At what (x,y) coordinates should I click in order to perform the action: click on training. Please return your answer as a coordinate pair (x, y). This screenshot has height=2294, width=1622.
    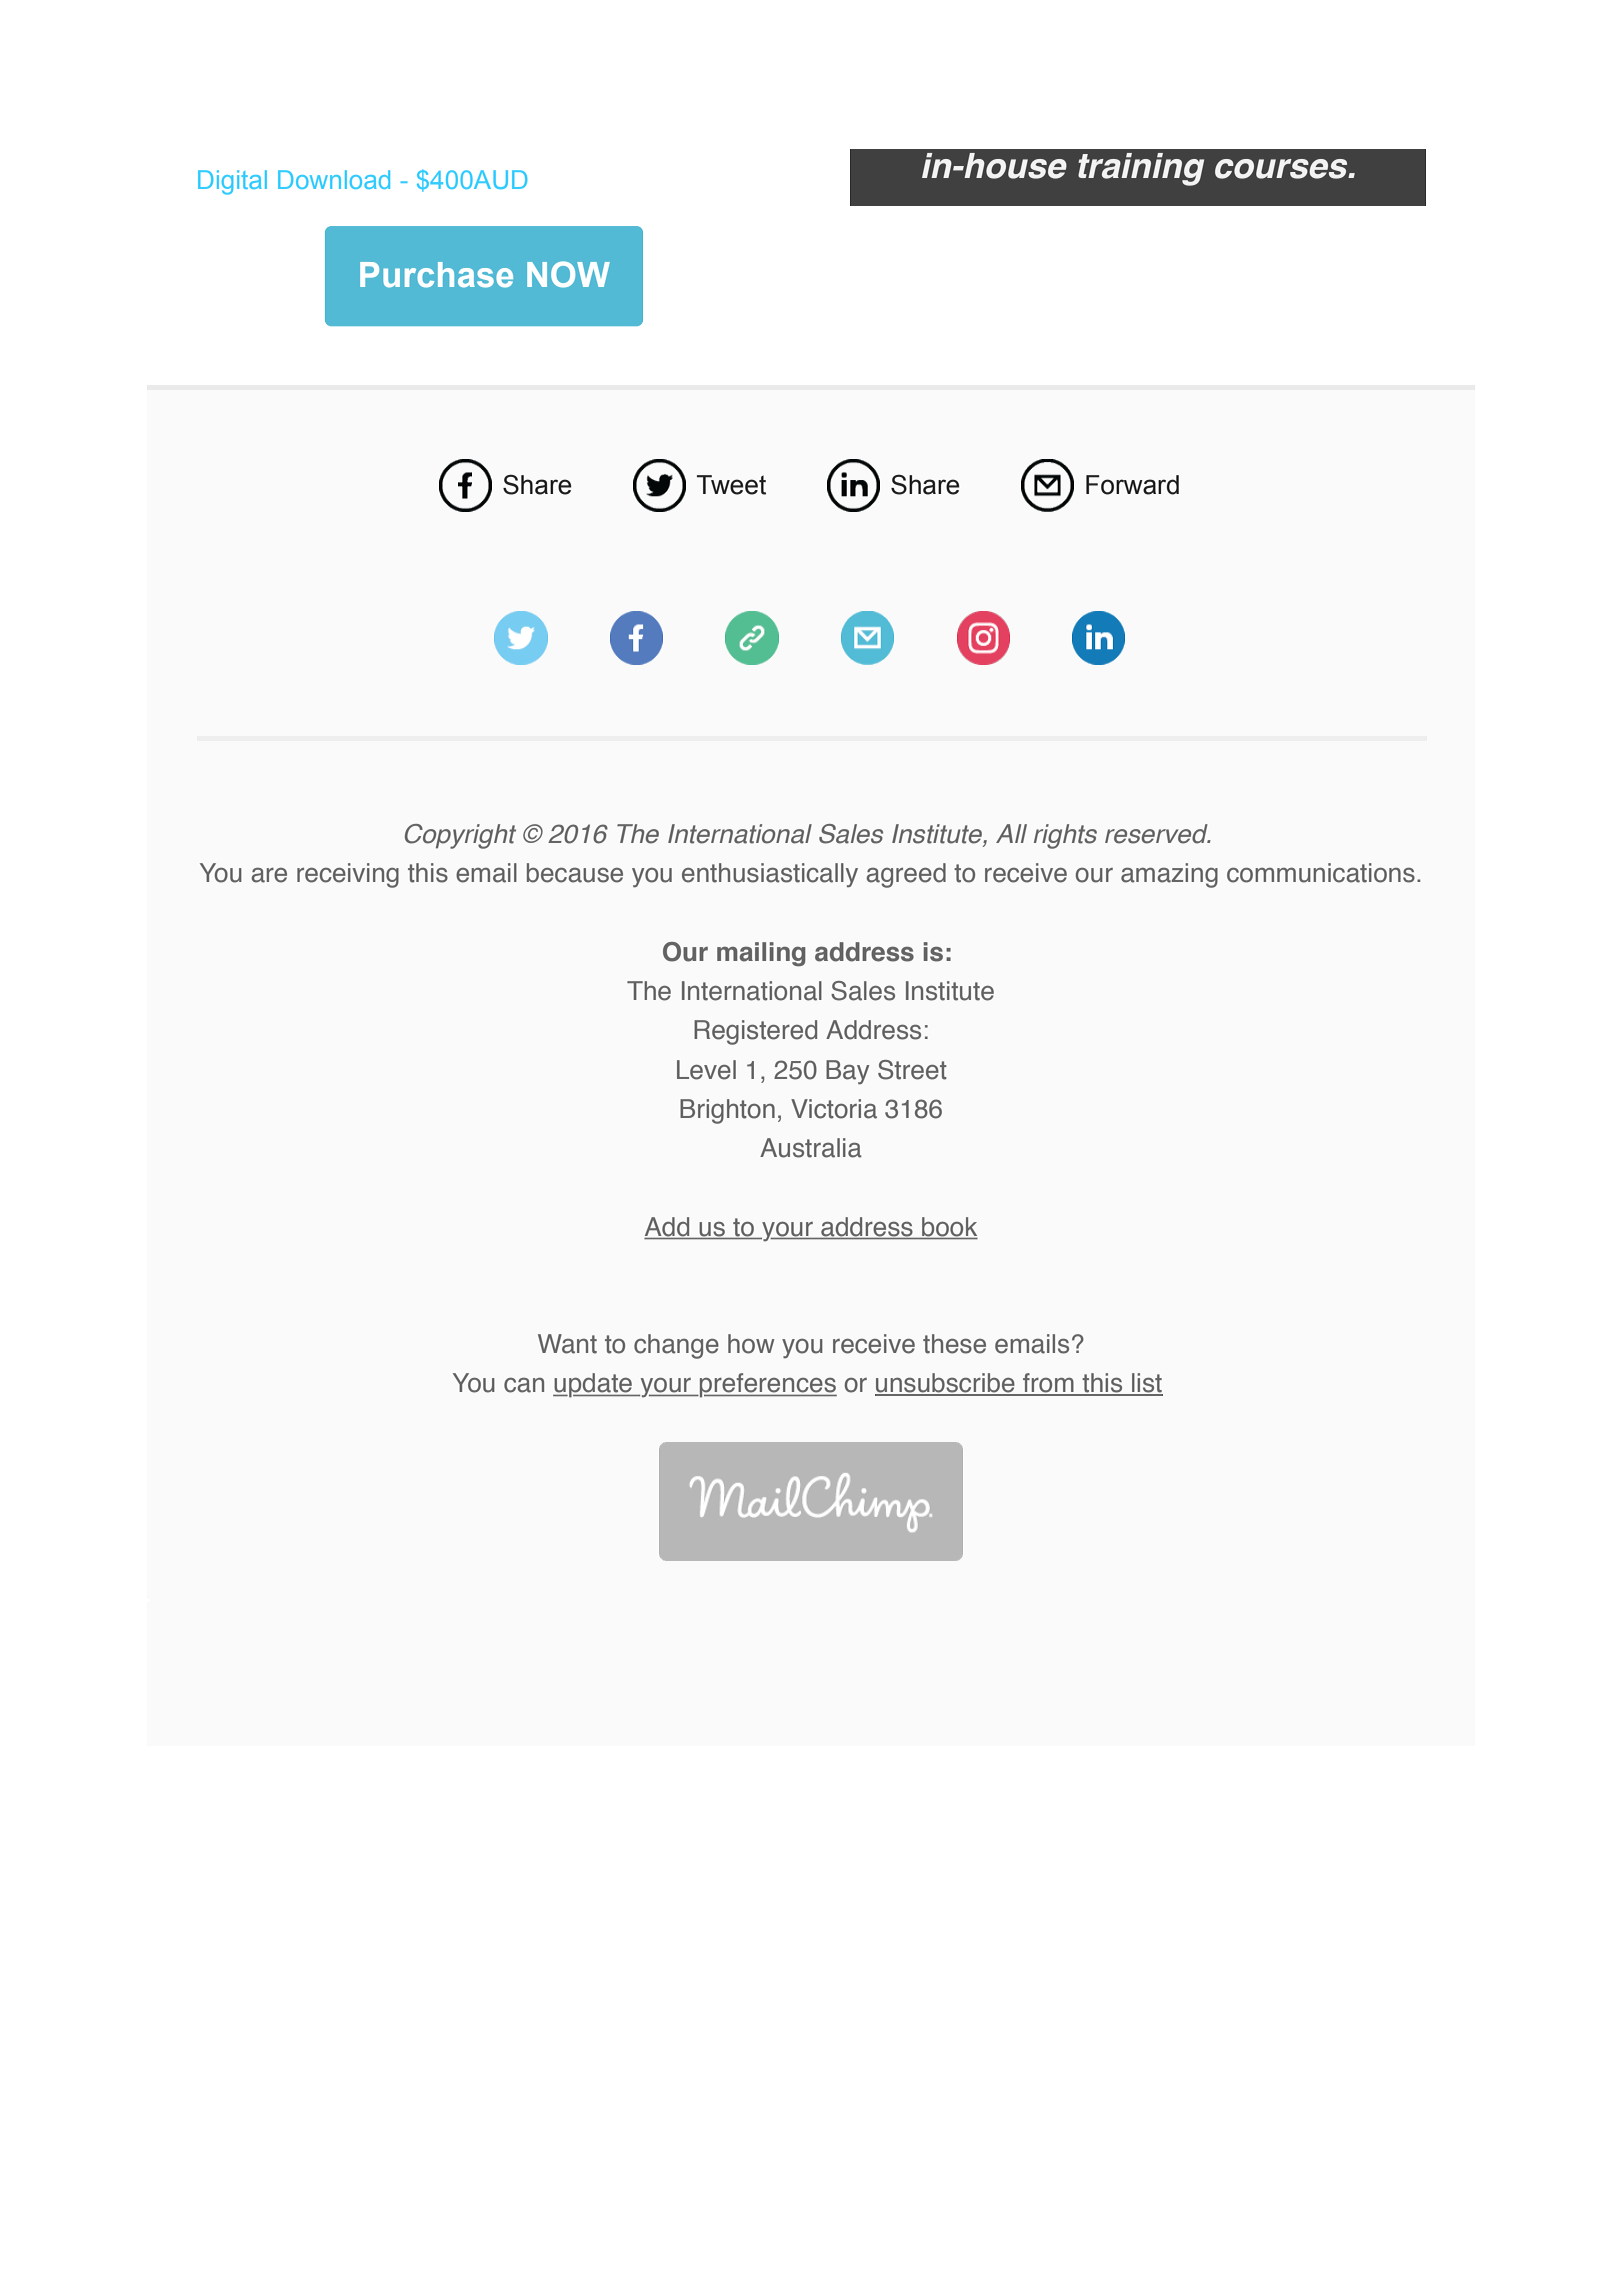
    Looking at the image, I should click on (1141, 169).
